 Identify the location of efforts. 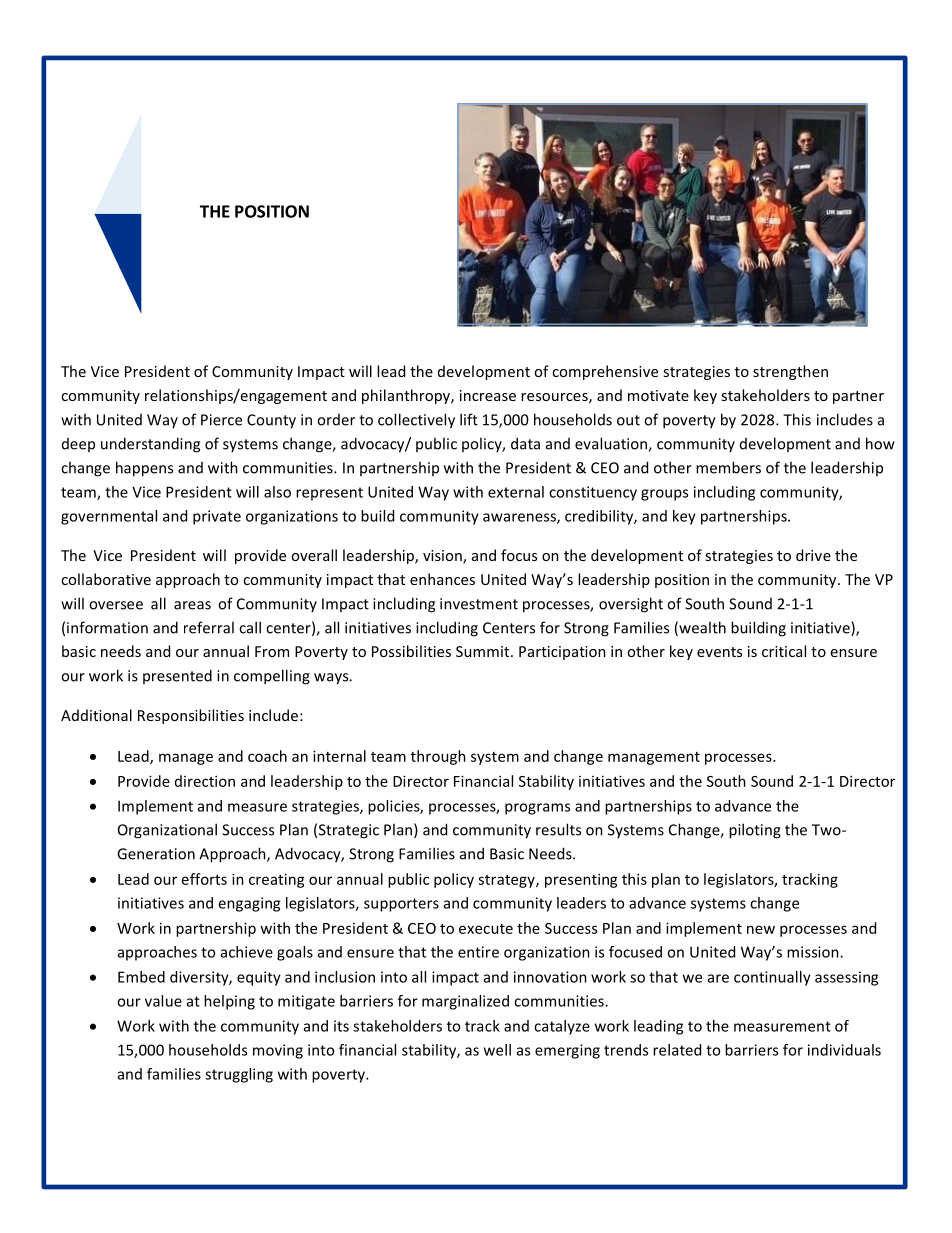
(204, 879).
